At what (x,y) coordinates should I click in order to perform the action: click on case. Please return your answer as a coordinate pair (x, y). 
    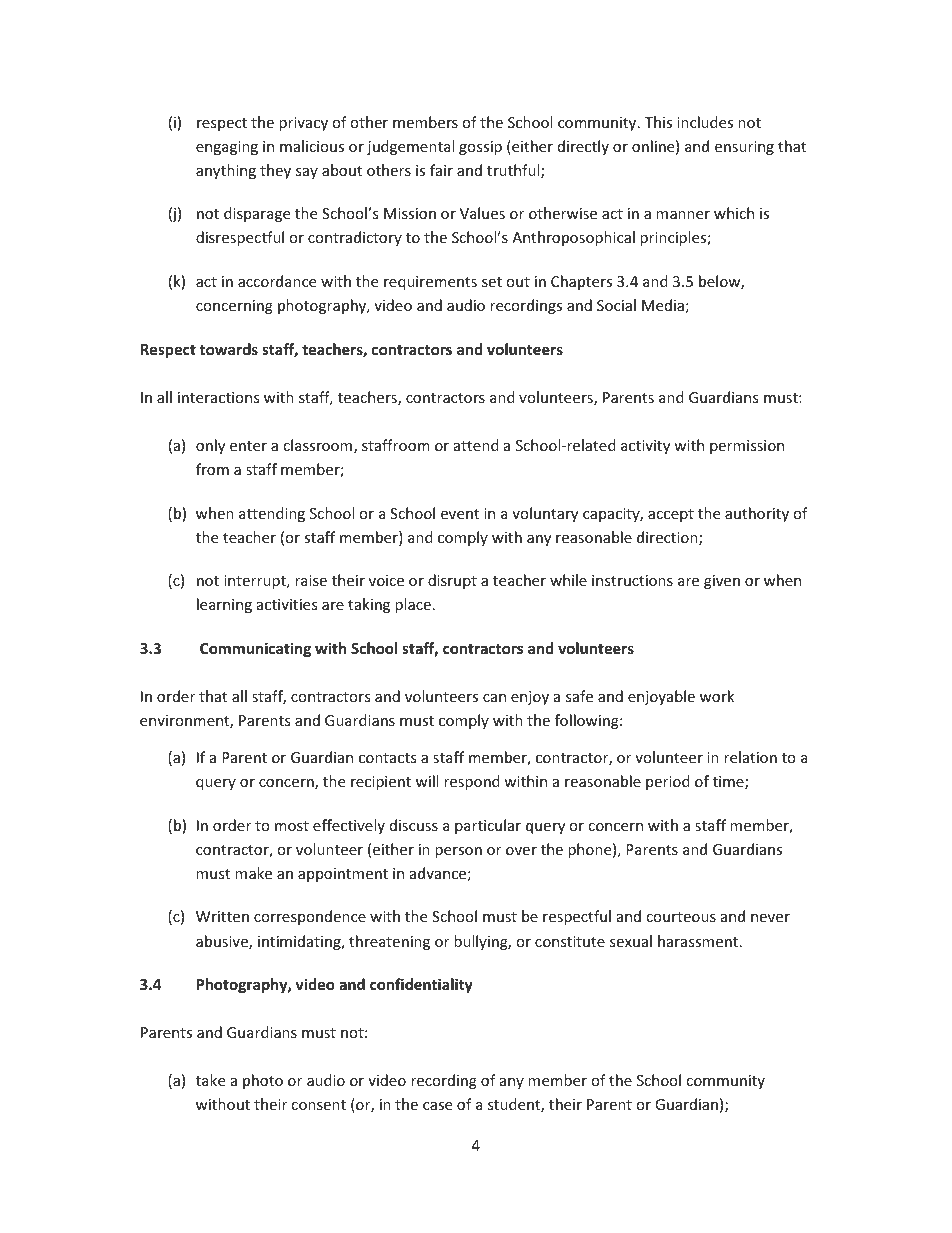
    Looking at the image, I should click on (437, 1106).
